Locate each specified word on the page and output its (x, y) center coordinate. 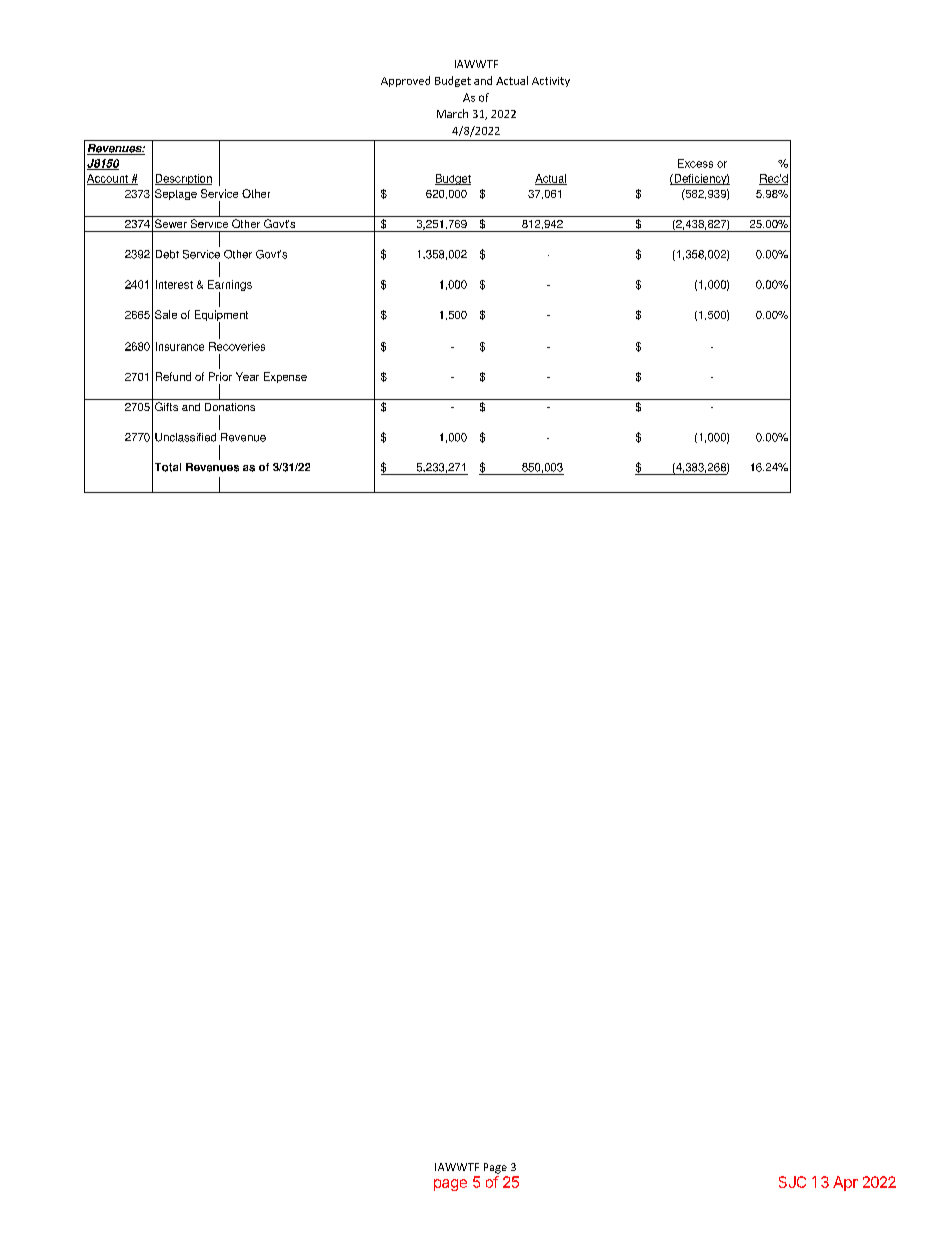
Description (183, 179)
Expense (285, 377)
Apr (845, 1183)
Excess (695, 163)
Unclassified (185, 437)
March (452, 113)
